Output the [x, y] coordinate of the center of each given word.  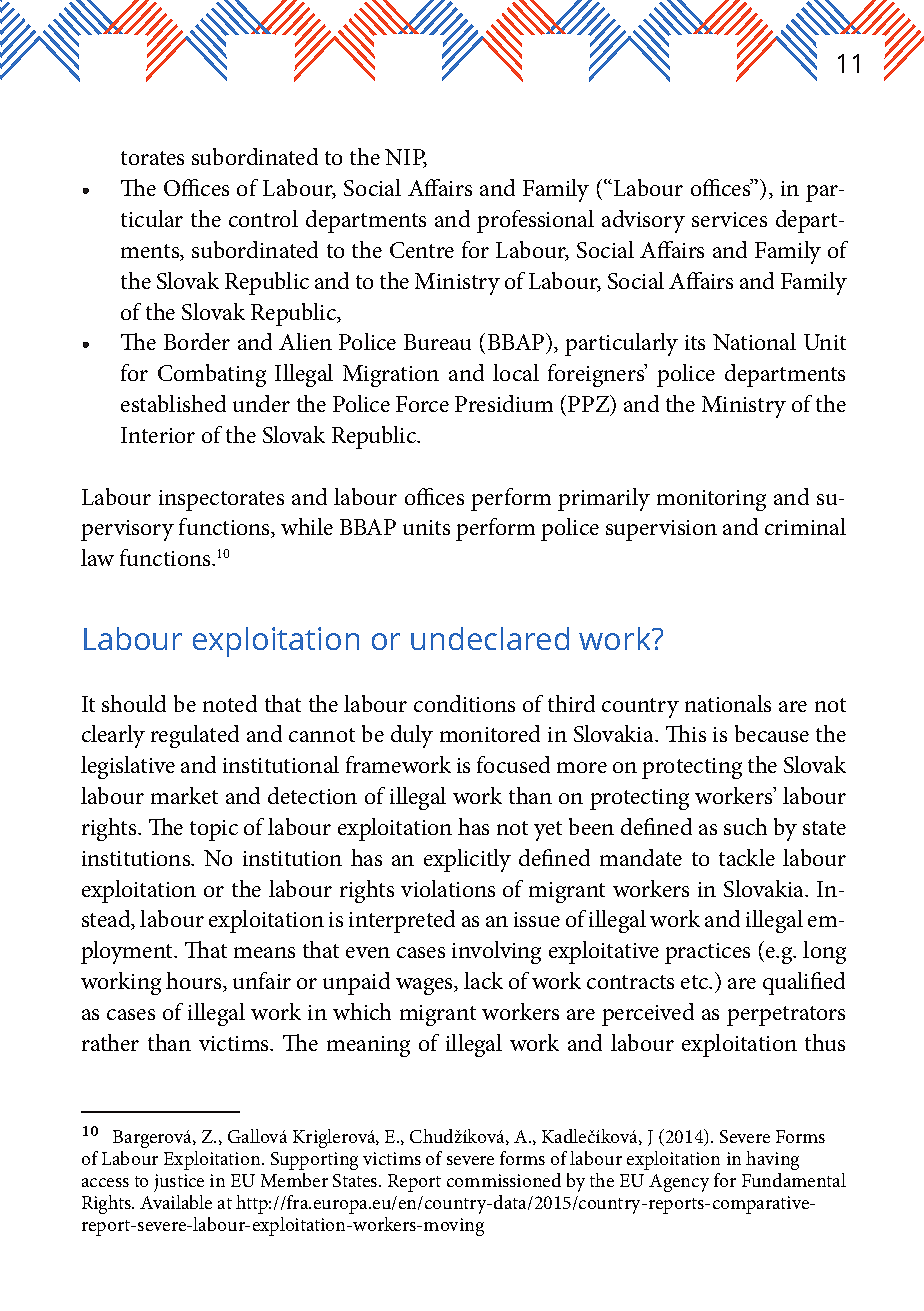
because [772, 733]
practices [707, 953]
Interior [158, 435]
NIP [406, 158]
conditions [464, 703]
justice [179, 1183]
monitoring [711, 500]
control [263, 218]
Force [422, 404]
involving [496, 952]
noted [230, 703]
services [729, 219]
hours [195, 982]
